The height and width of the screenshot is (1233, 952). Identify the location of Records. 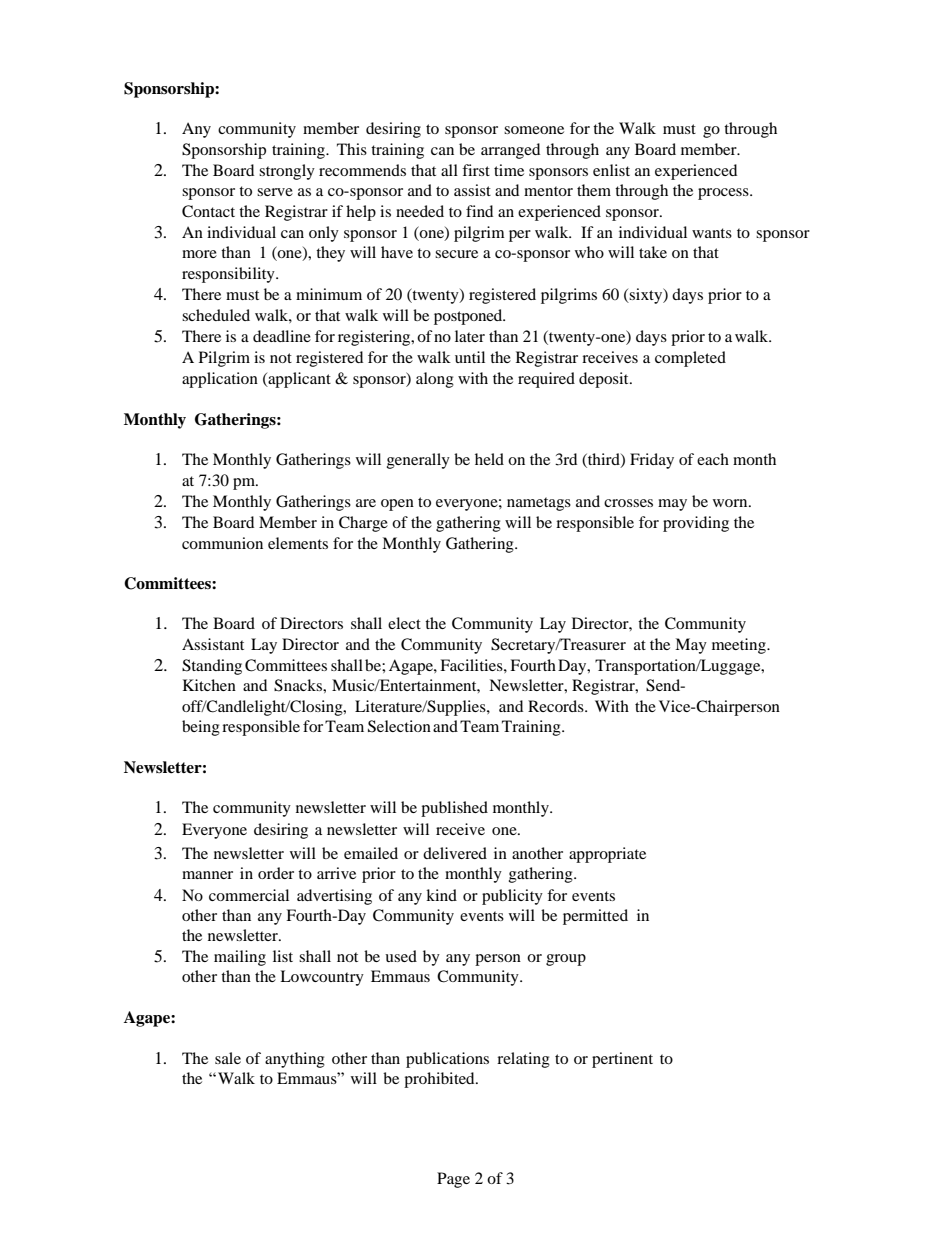
(557, 706).
